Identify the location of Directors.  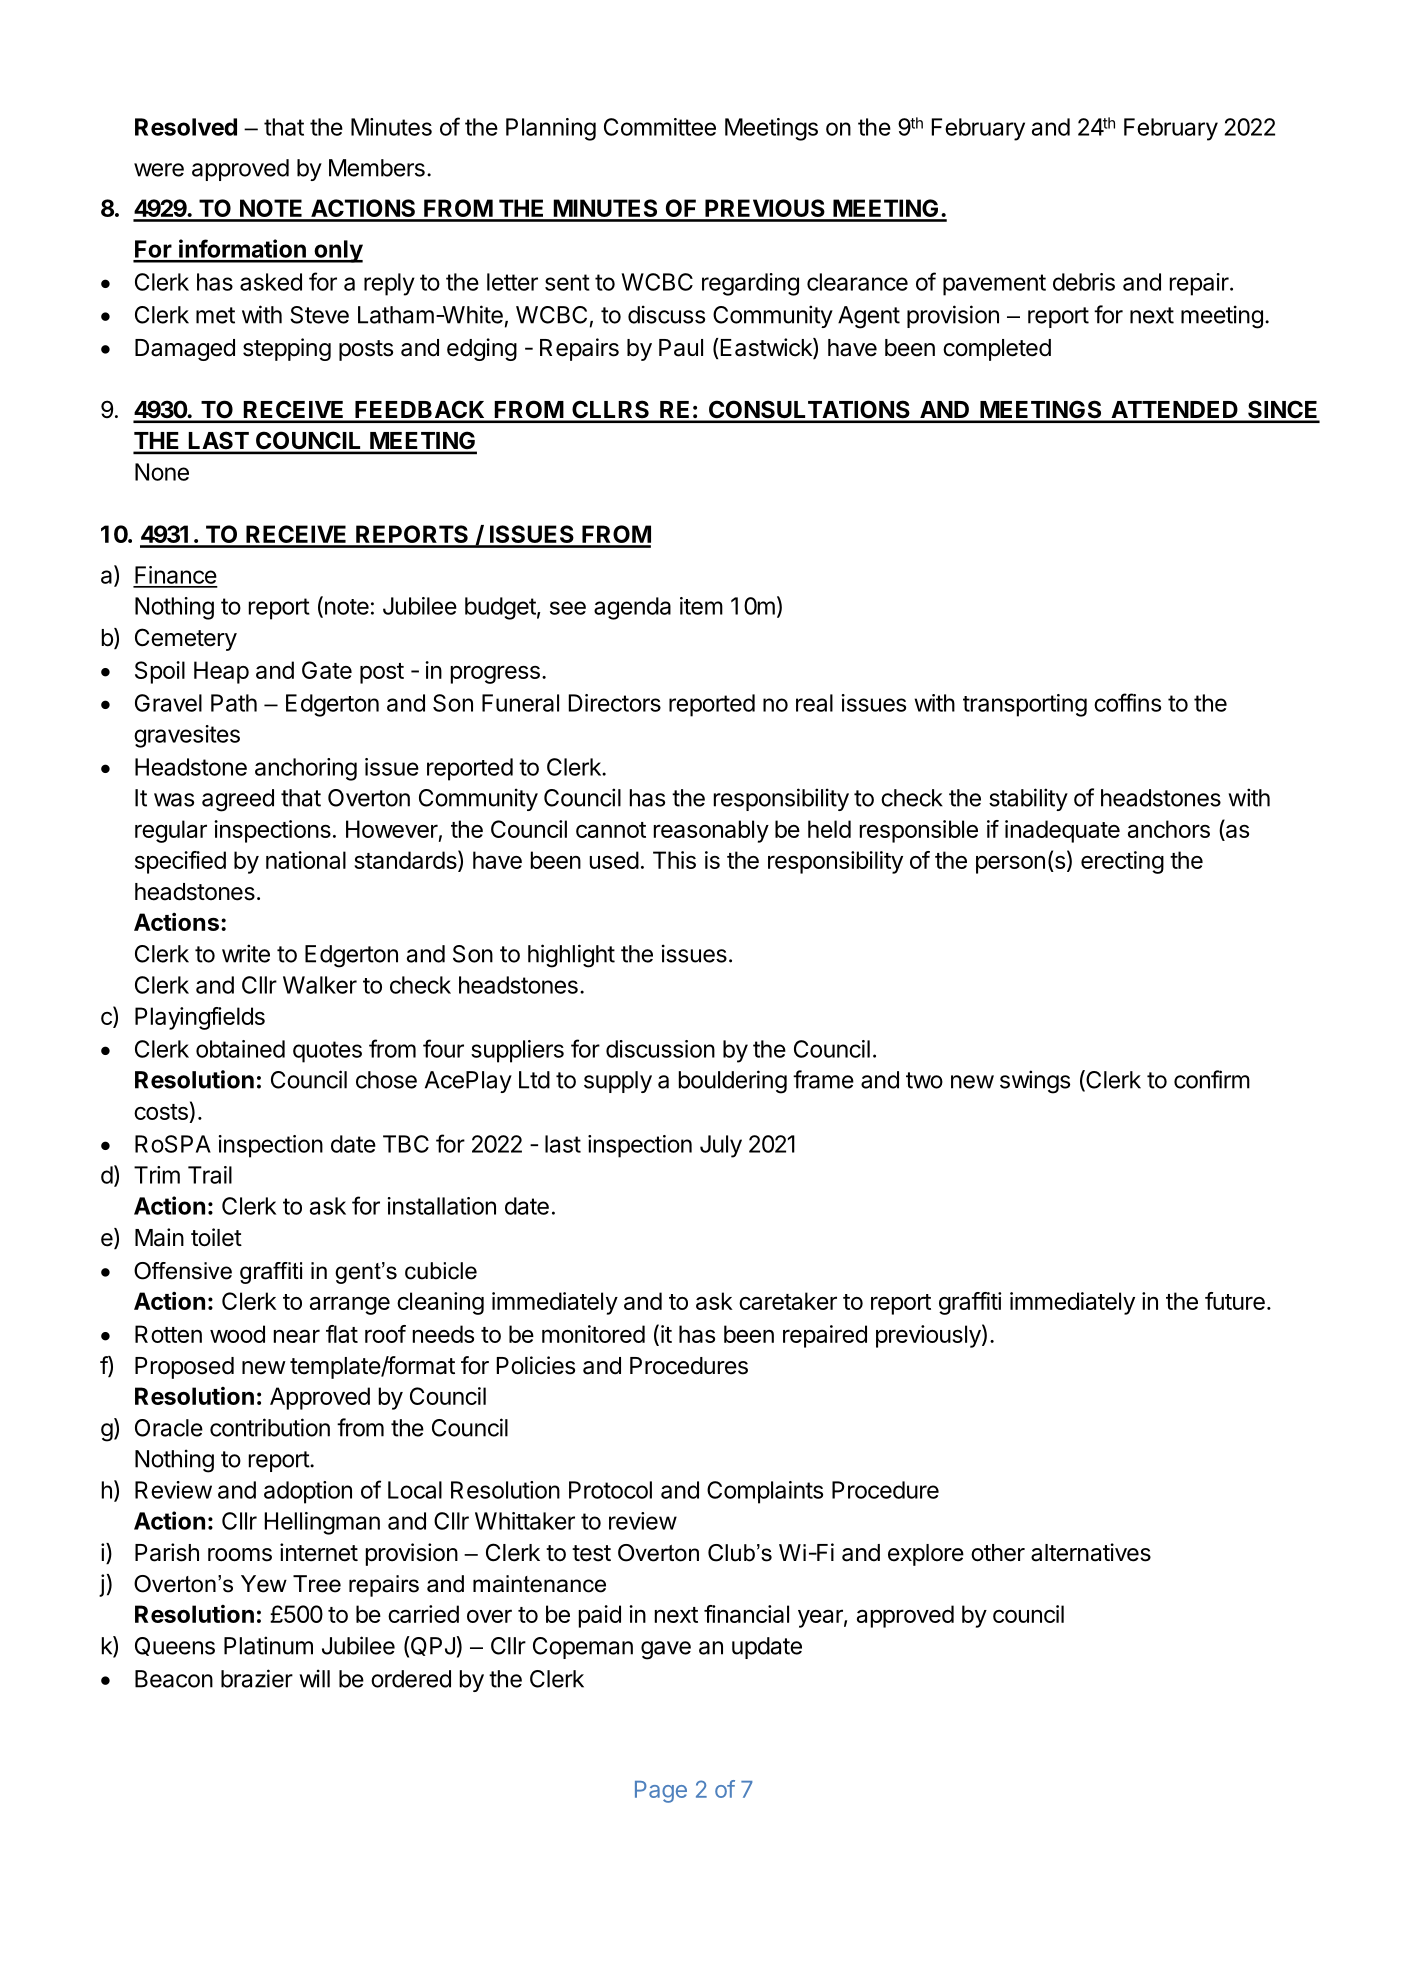
(615, 703).
